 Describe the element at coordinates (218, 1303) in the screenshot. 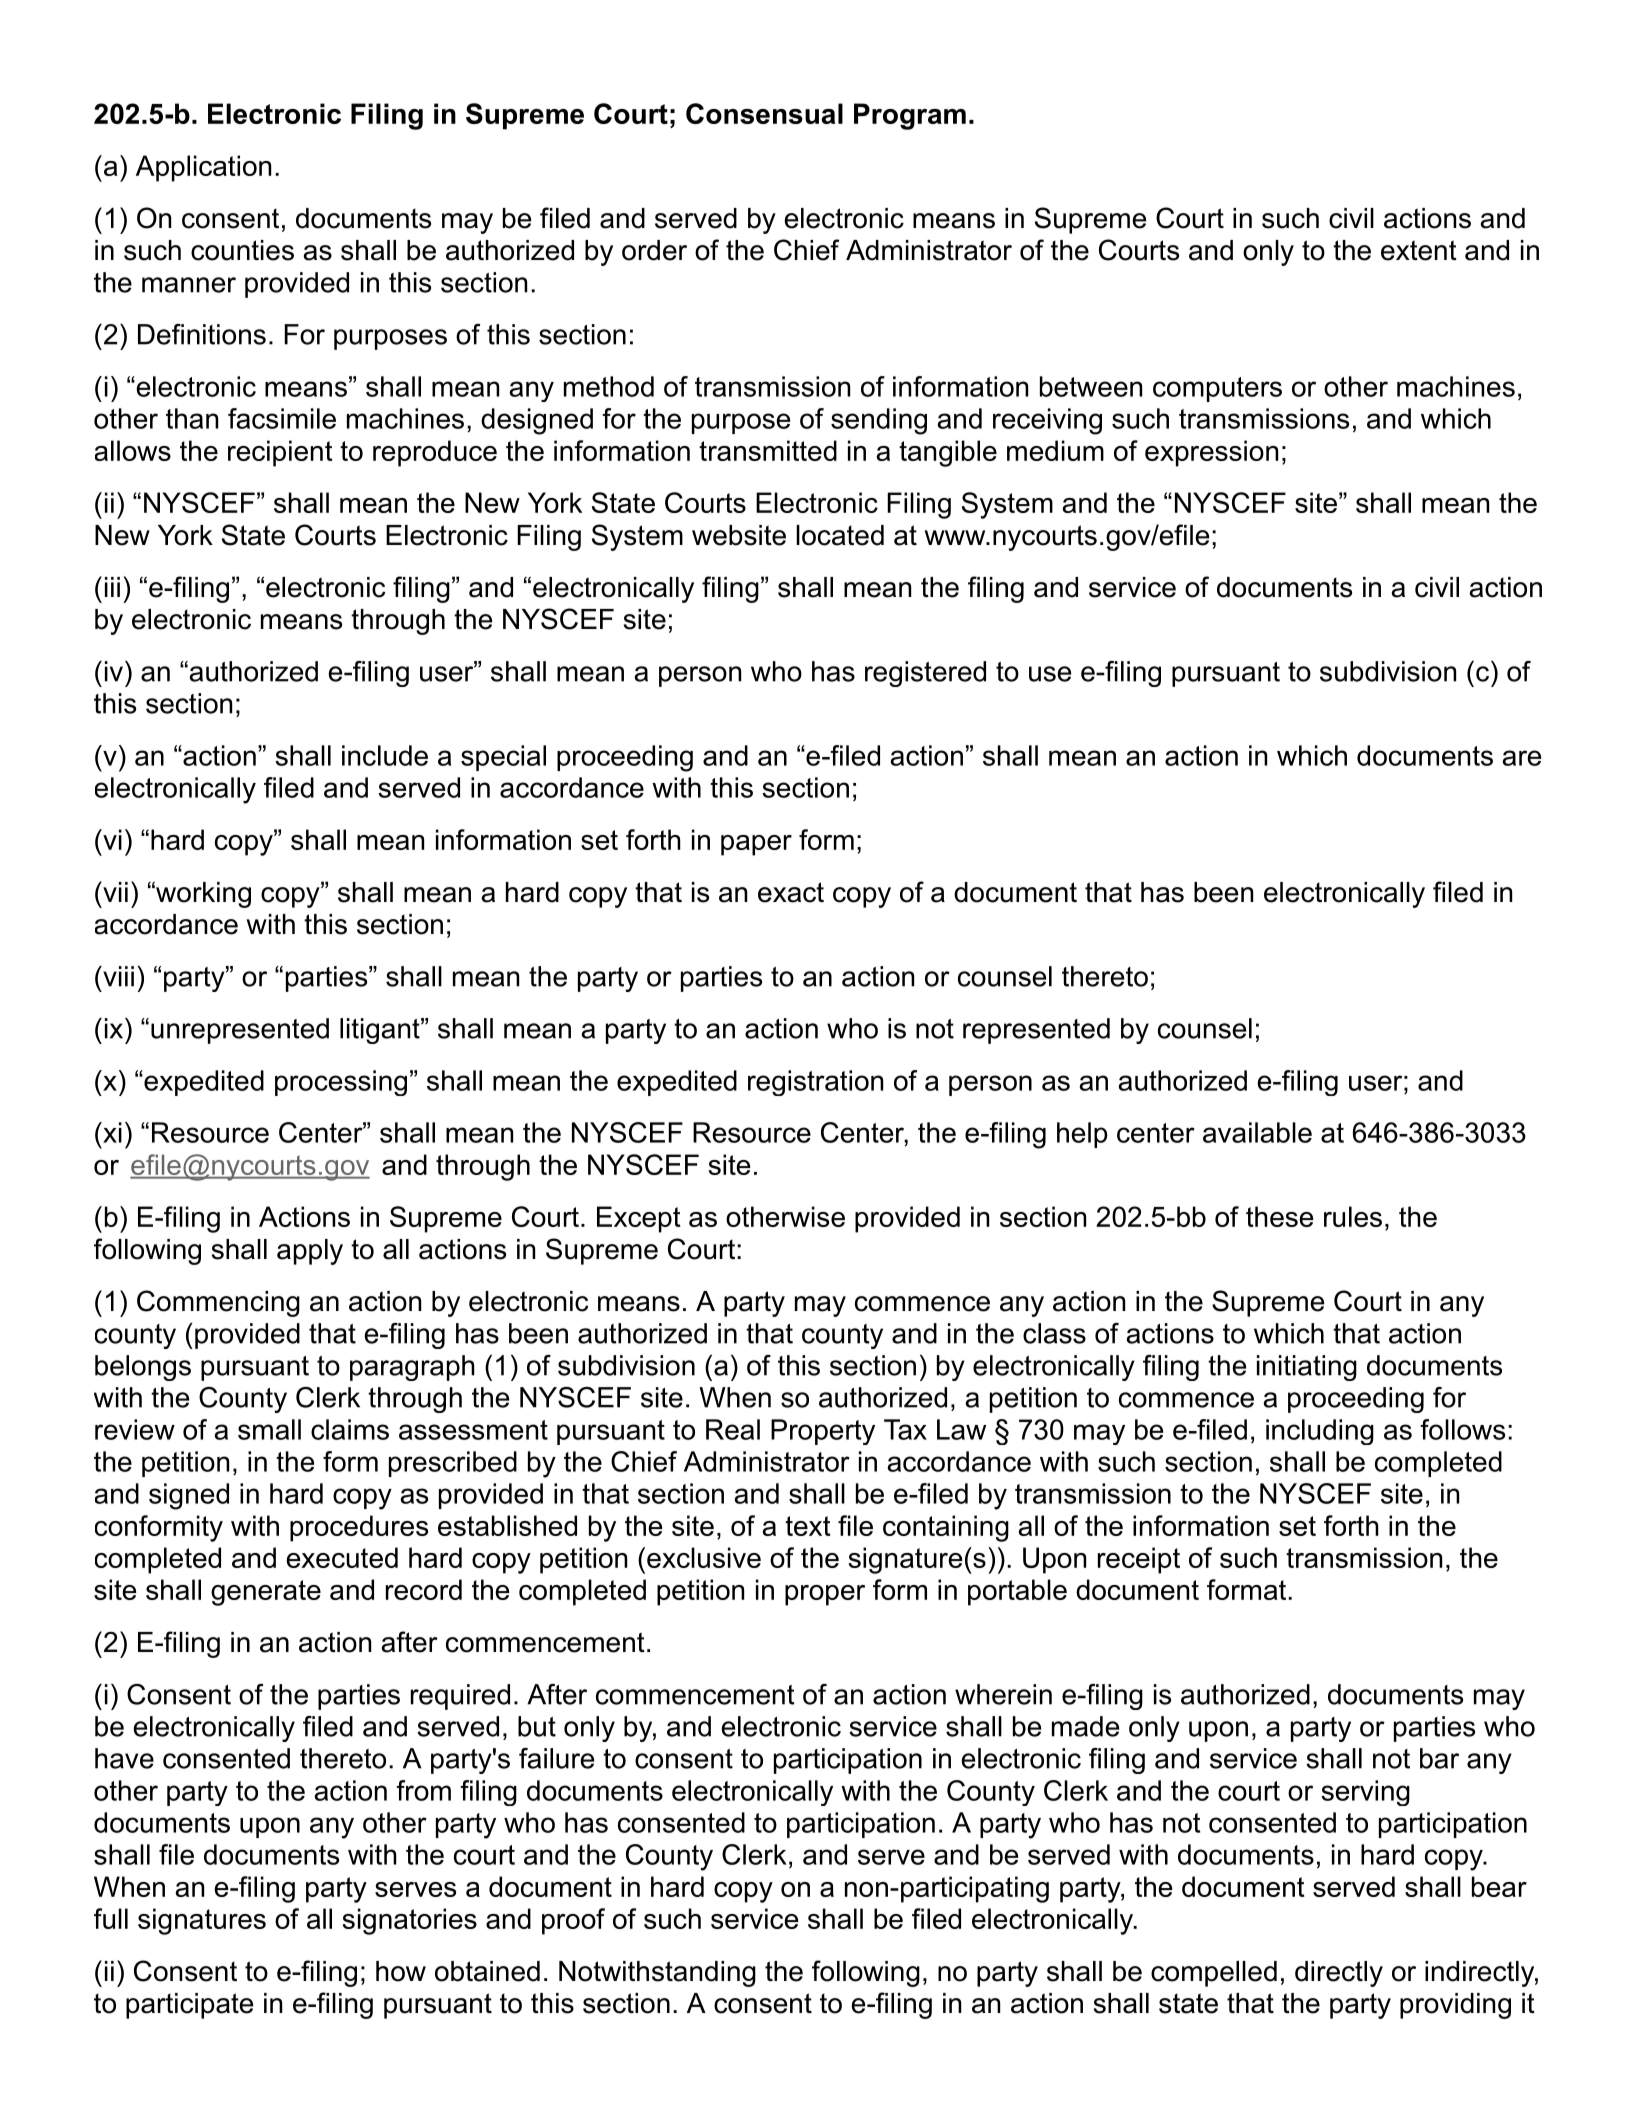

I see `Commencing` at that location.
